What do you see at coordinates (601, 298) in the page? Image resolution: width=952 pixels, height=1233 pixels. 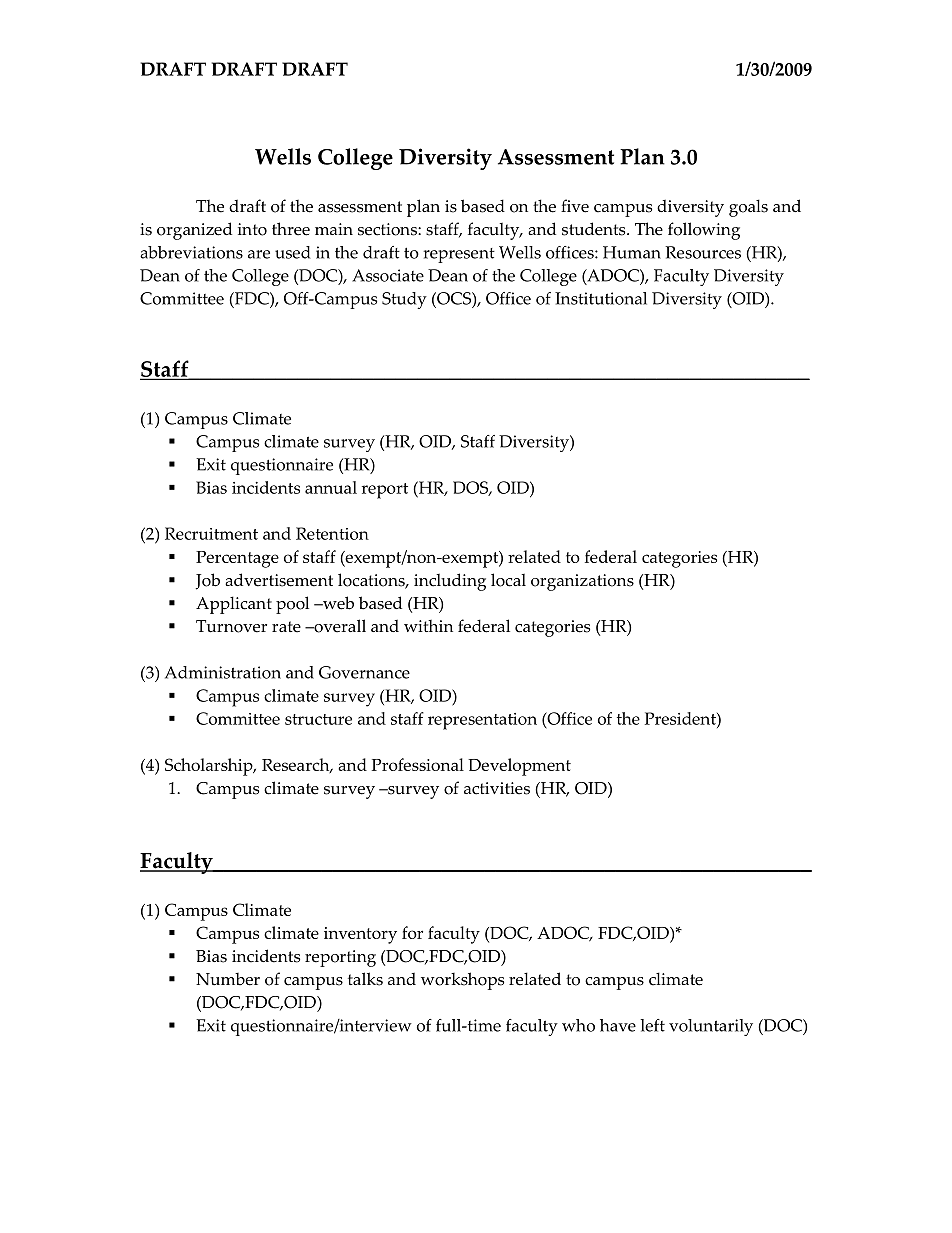 I see `Institutional` at bounding box center [601, 298].
